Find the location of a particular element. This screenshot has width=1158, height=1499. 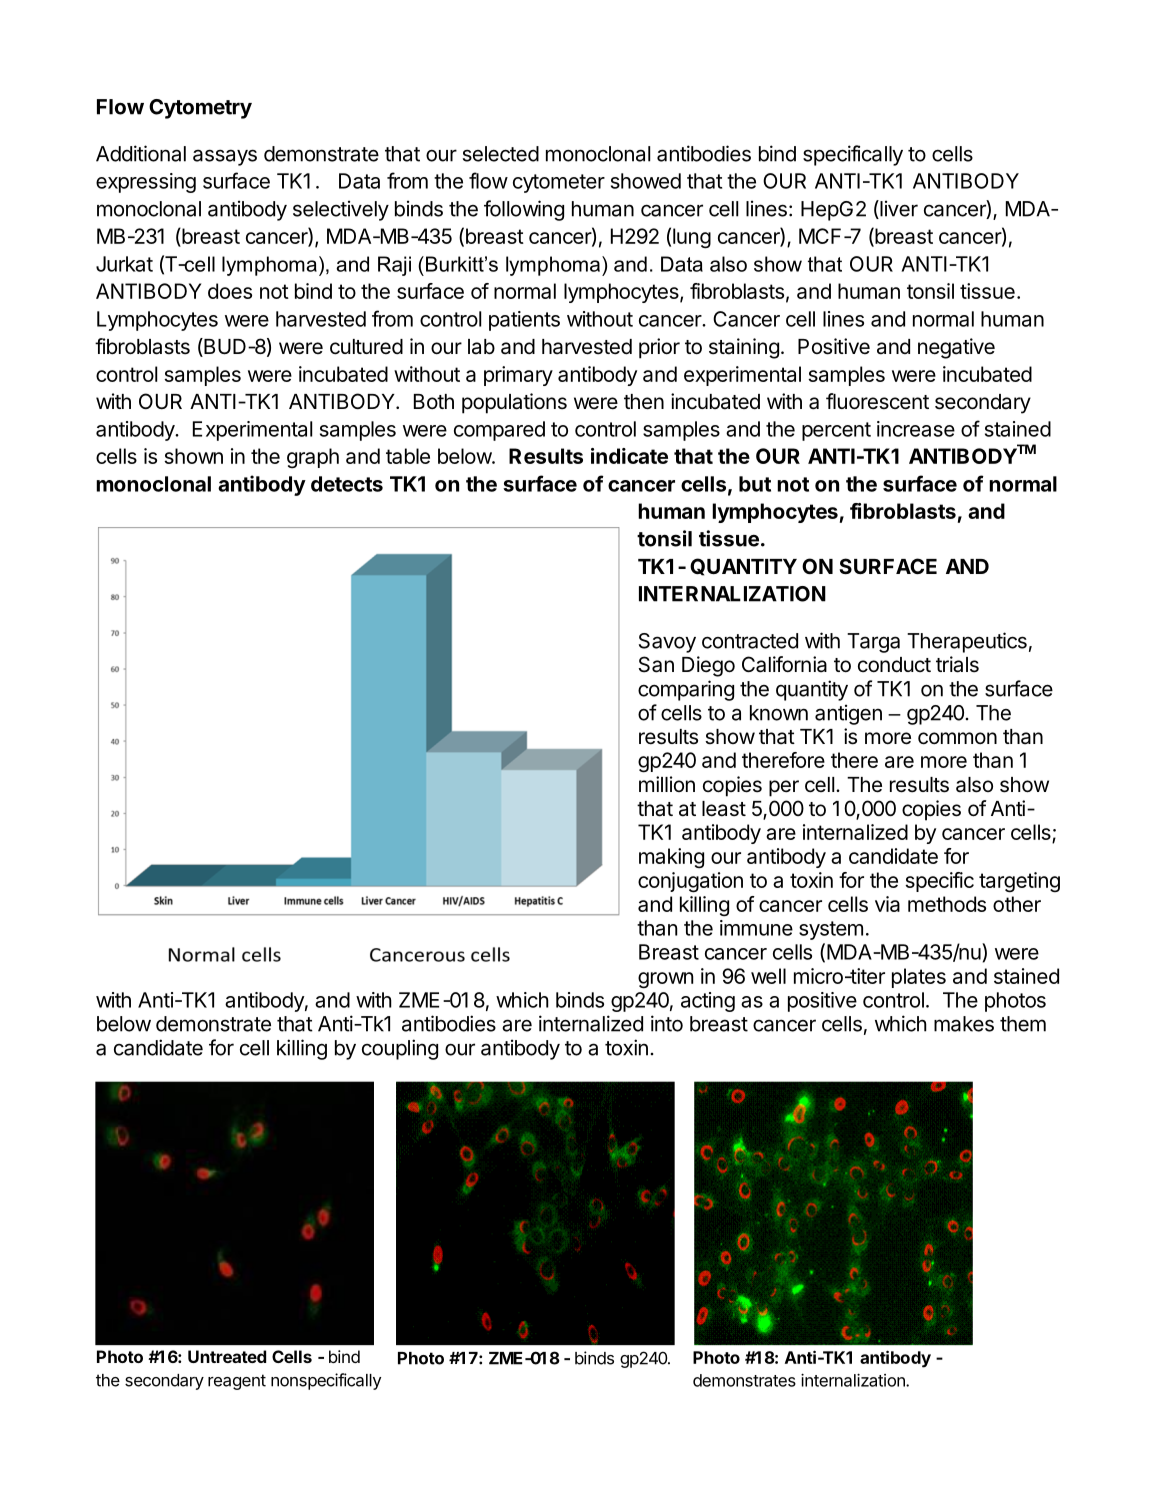

Untreated is located at coordinates (227, 1356).
